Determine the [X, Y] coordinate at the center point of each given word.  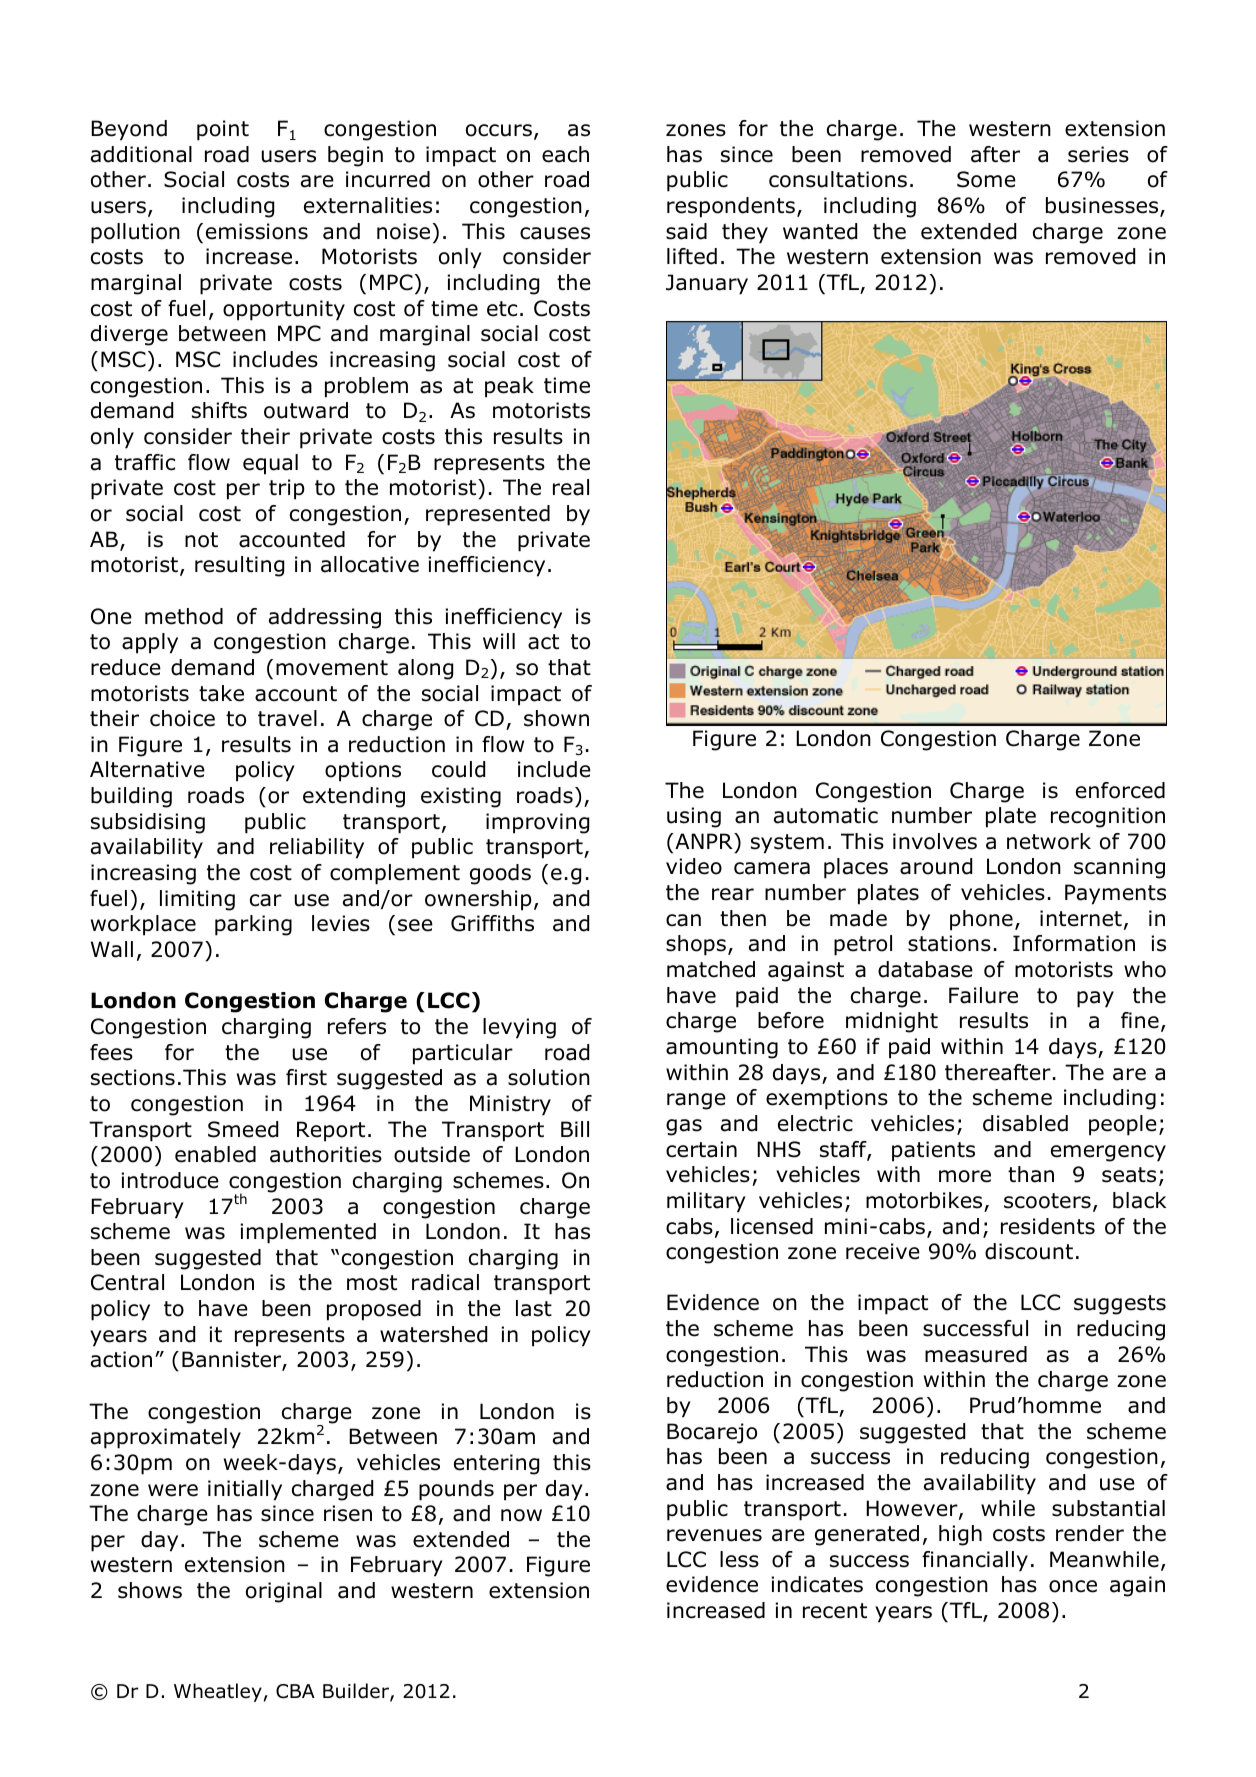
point [223, 130]
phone [981, 920]
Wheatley [218, 1692]
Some [986, 179]
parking [253, 925]
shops [696, 945]
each [565, 154]
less [739, 1559]
